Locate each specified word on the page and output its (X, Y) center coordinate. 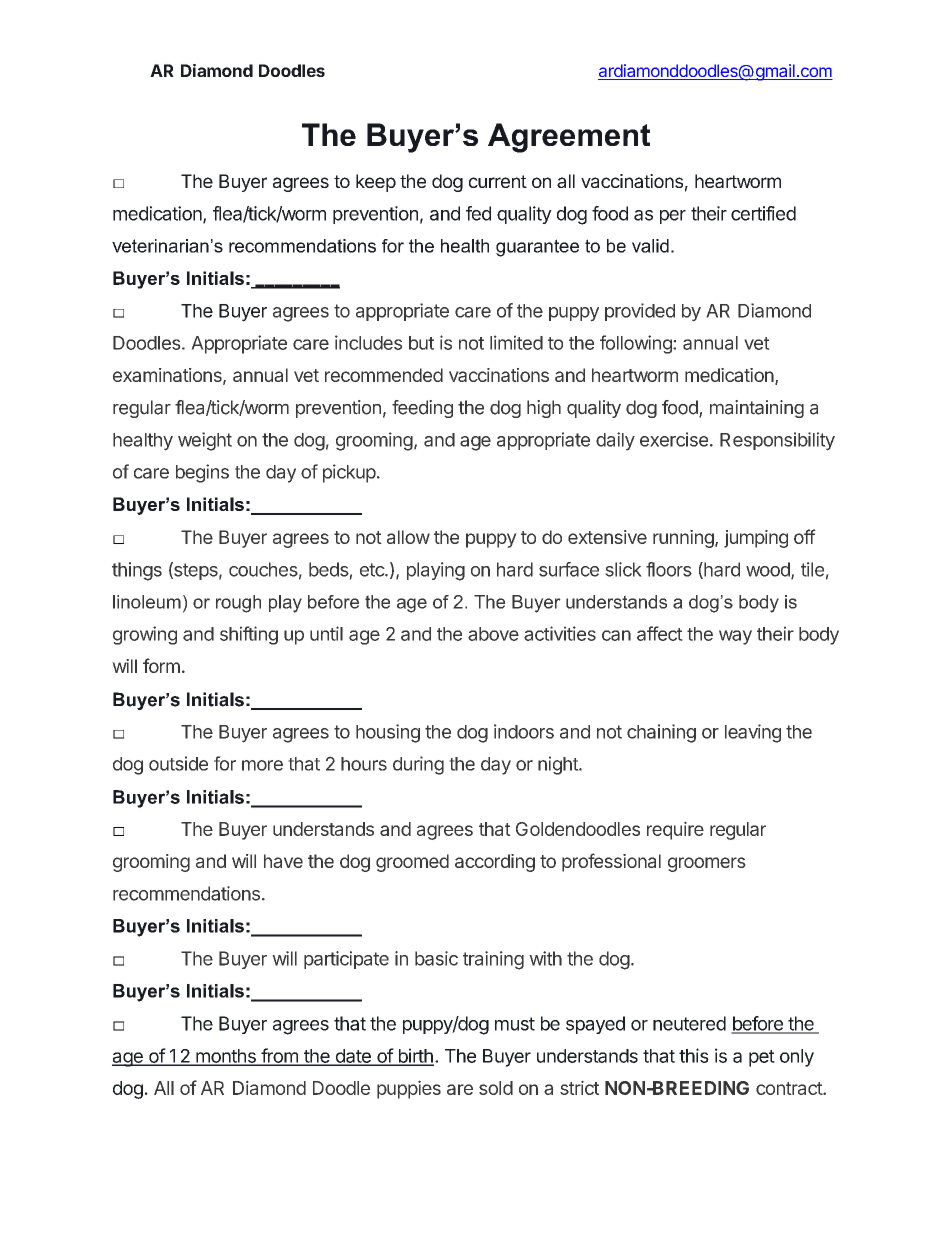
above (493, 634)
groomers (707, 864)
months (226, 1057)
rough (238, 604)
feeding (422, 409)
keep (376, 183)
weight (205, 441)
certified (763, 213)
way (735, 637)
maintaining (757, 409)
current (498, 181)
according (495, 863)
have (283, 861)
